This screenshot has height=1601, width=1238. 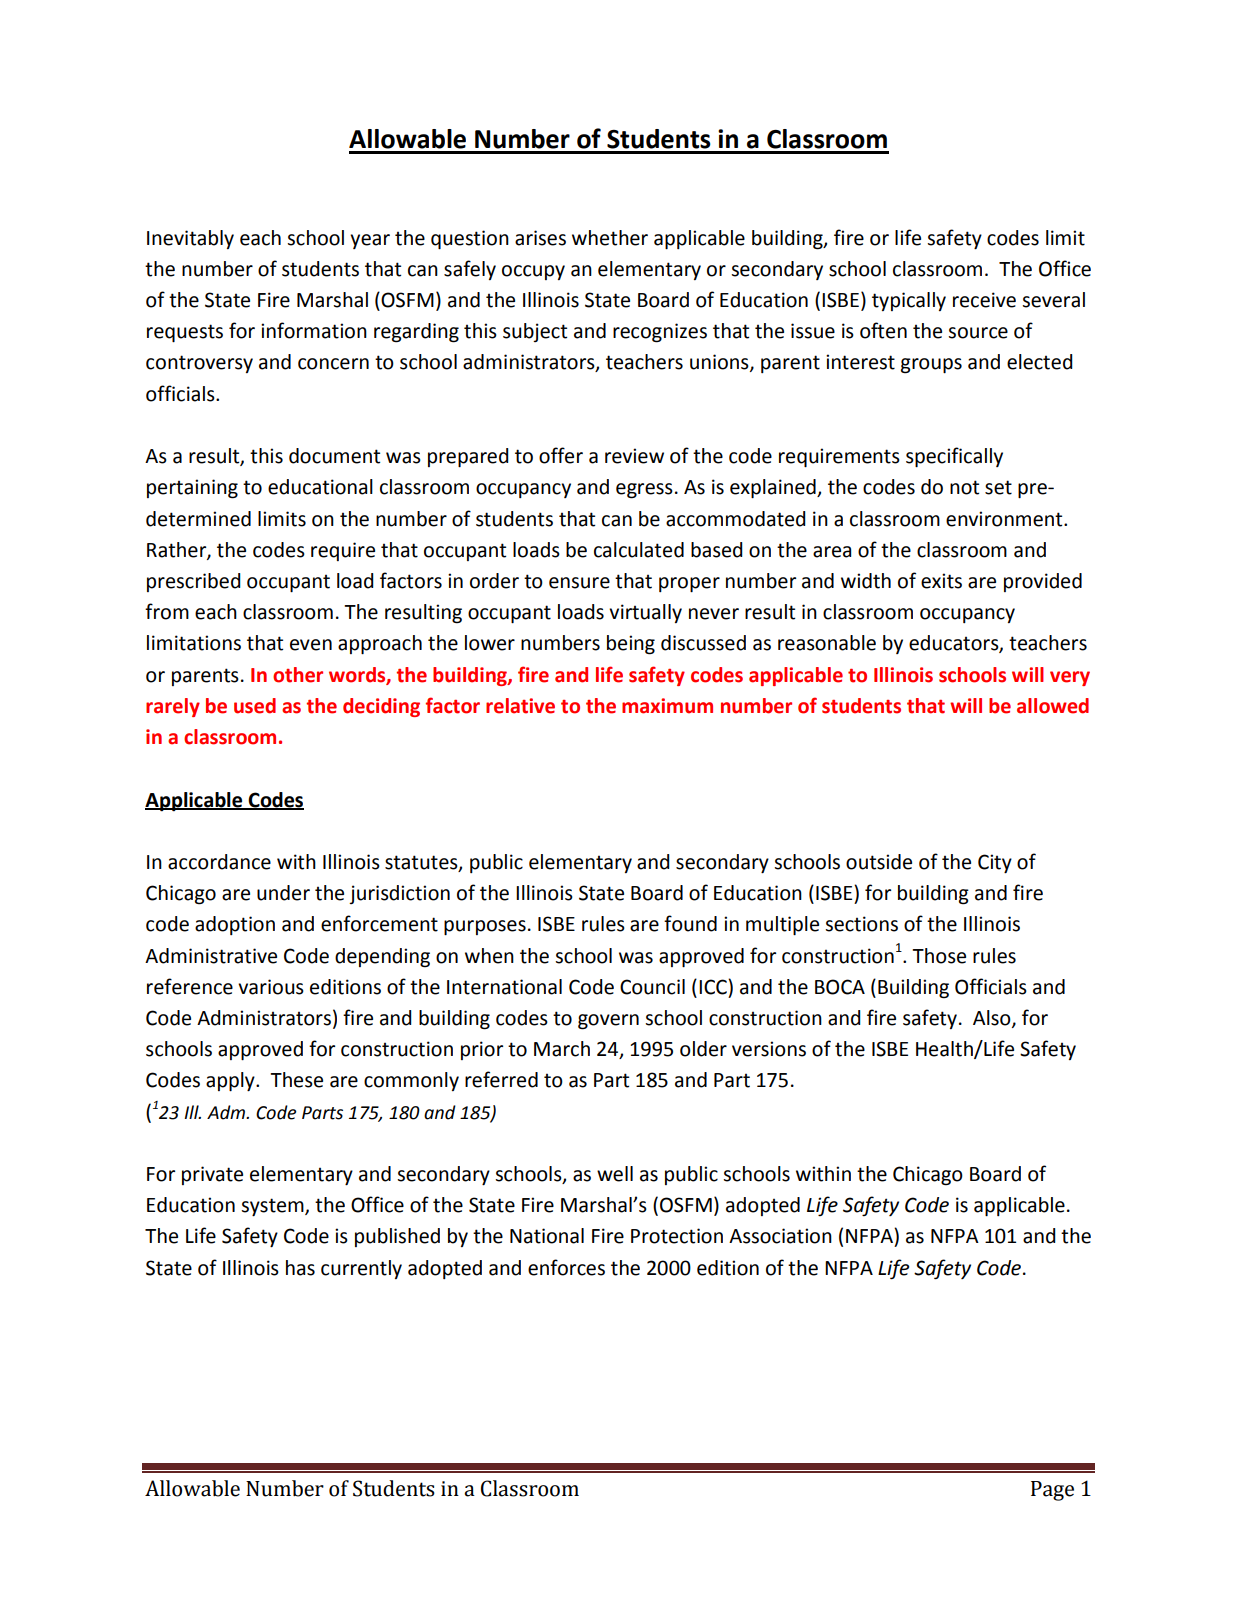 What do you see at coordinates (984, 300) in the screenshot?
I see `receive` at bounding box center [984, 300].
